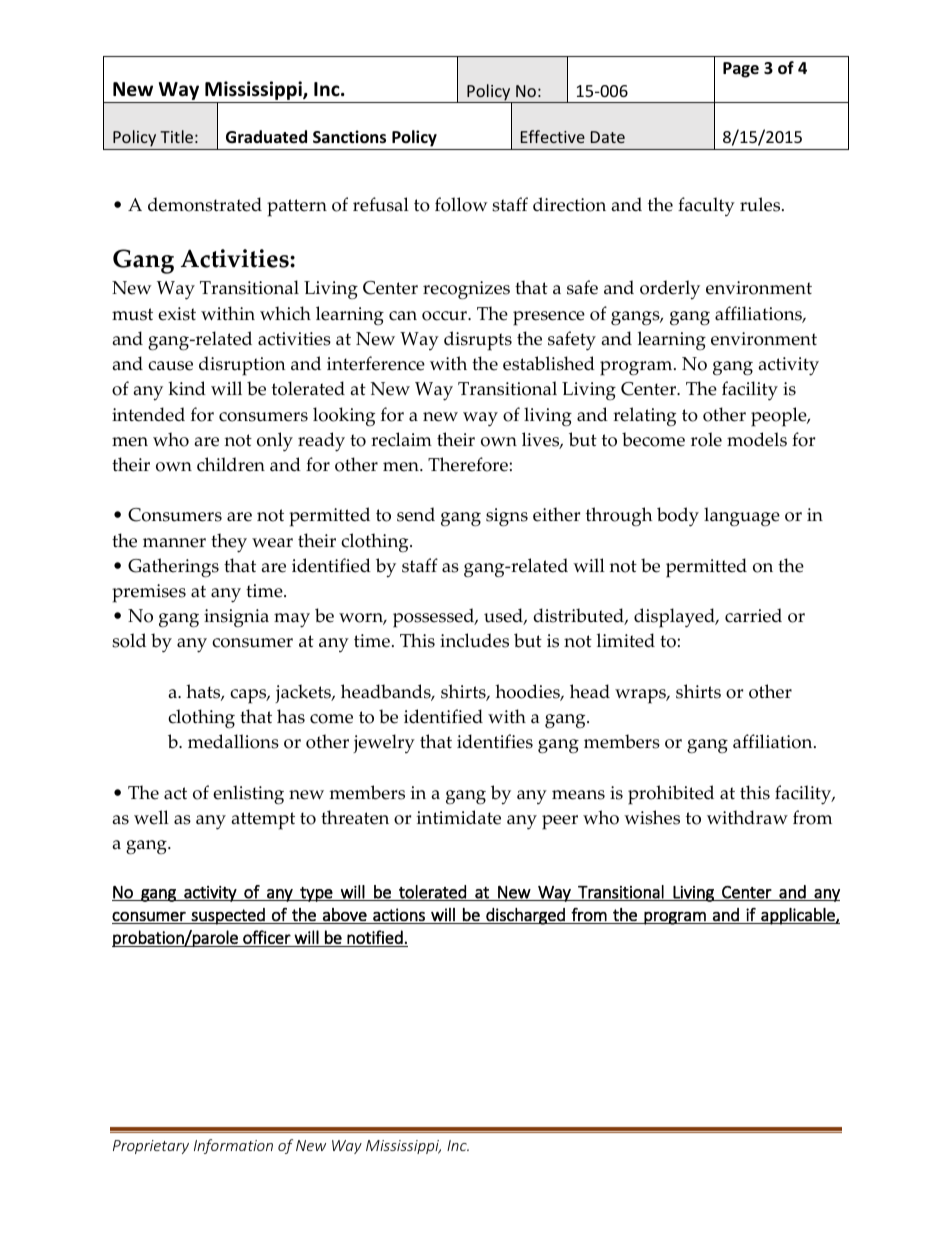 The width and height of the screenshot is (952, 1233). I want to click on applicable, so click(798, 916).
